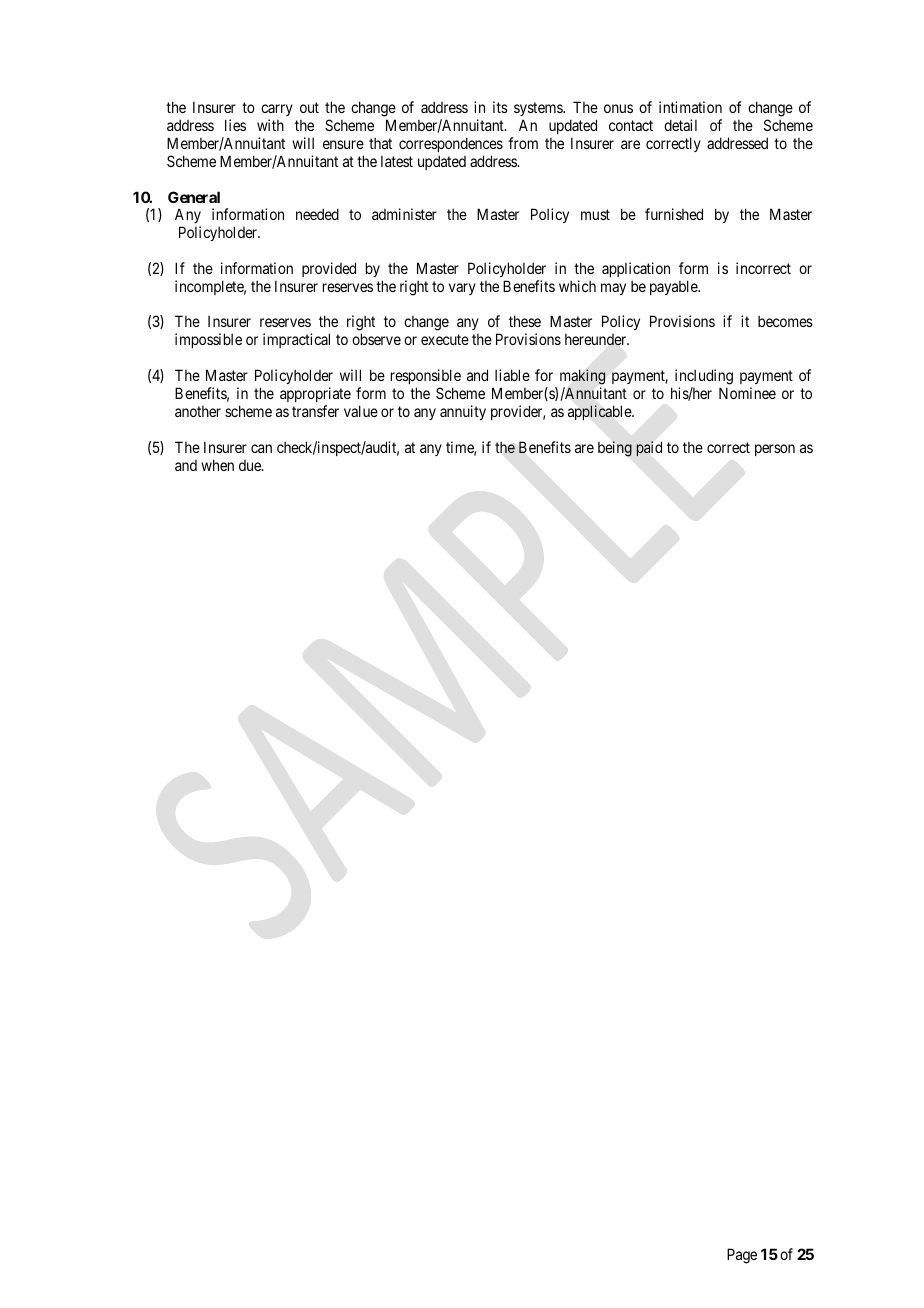 This image has height=1308, width=924. I want to click on due, so click(251, 465).
